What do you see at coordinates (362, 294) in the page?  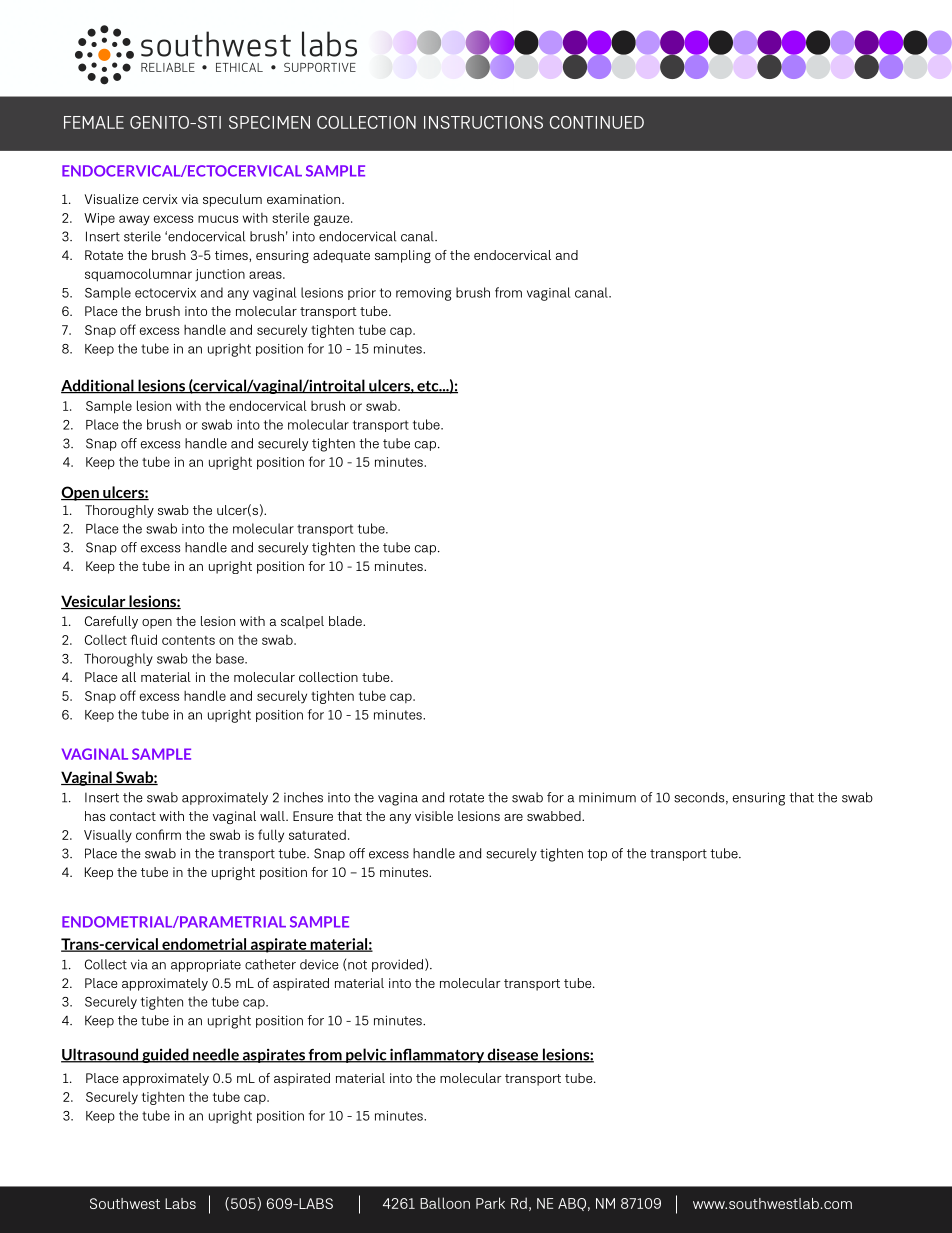 I see `prior` at bounding box center [362, 294].
